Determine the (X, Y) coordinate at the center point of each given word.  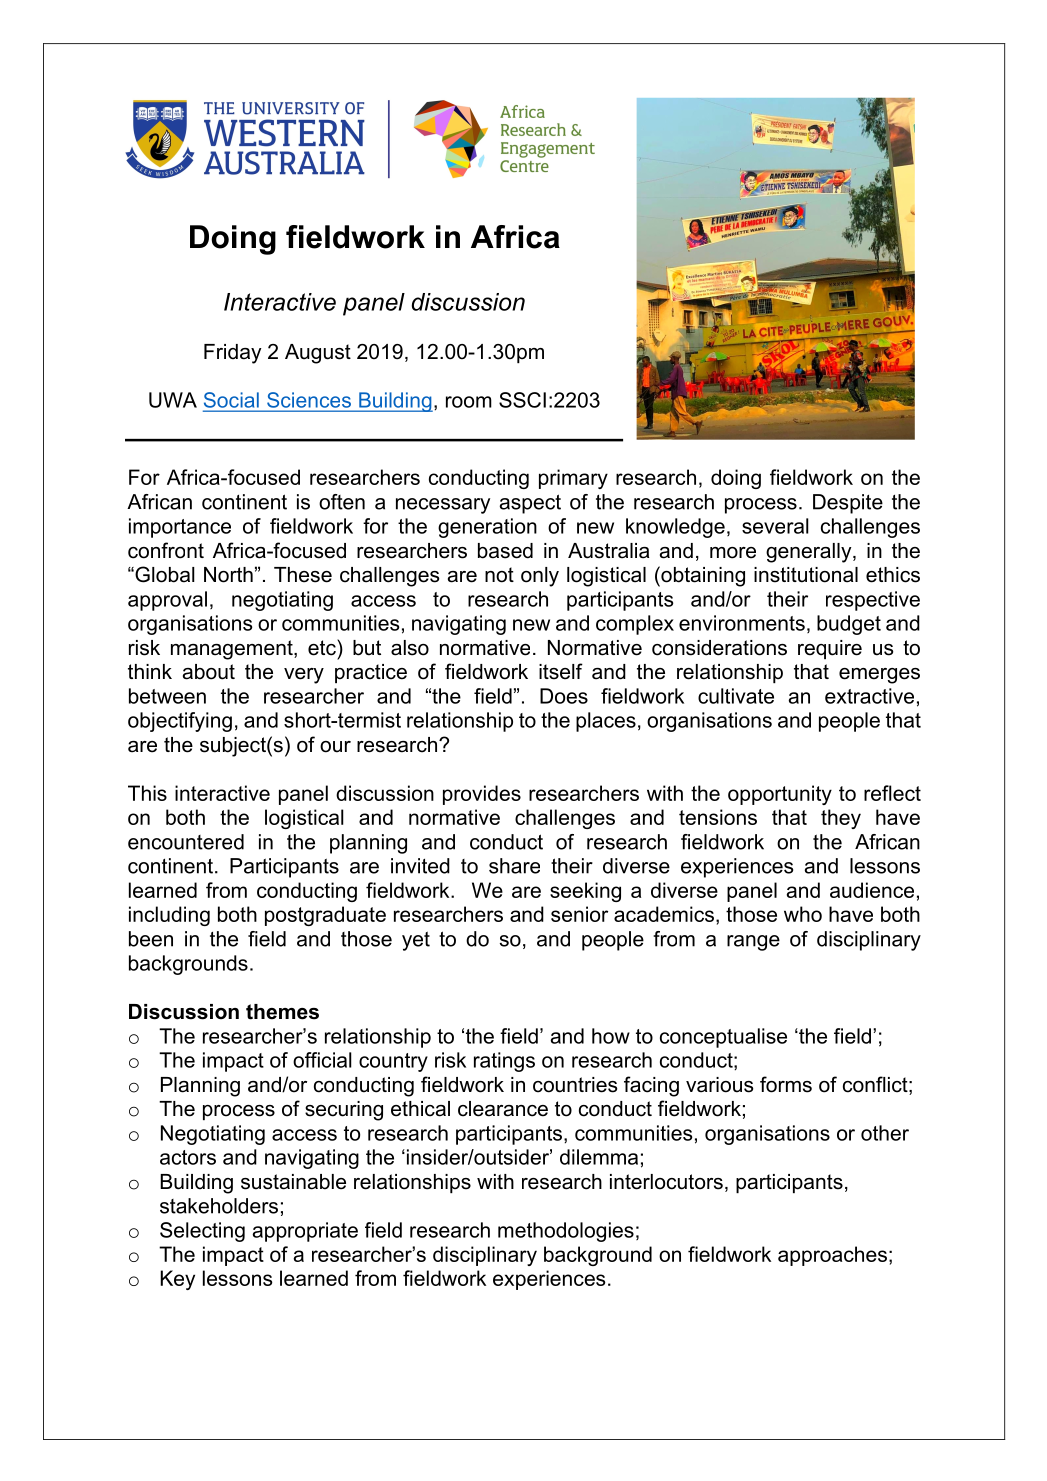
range (753, 943)
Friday (232, 354)
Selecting (202, 1232)
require (830, 649)
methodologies (566, 1232)
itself (561, 671)
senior (579, 914)
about (209, 672)
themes (282, 1012)
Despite (848, 504)
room (469, 402)
